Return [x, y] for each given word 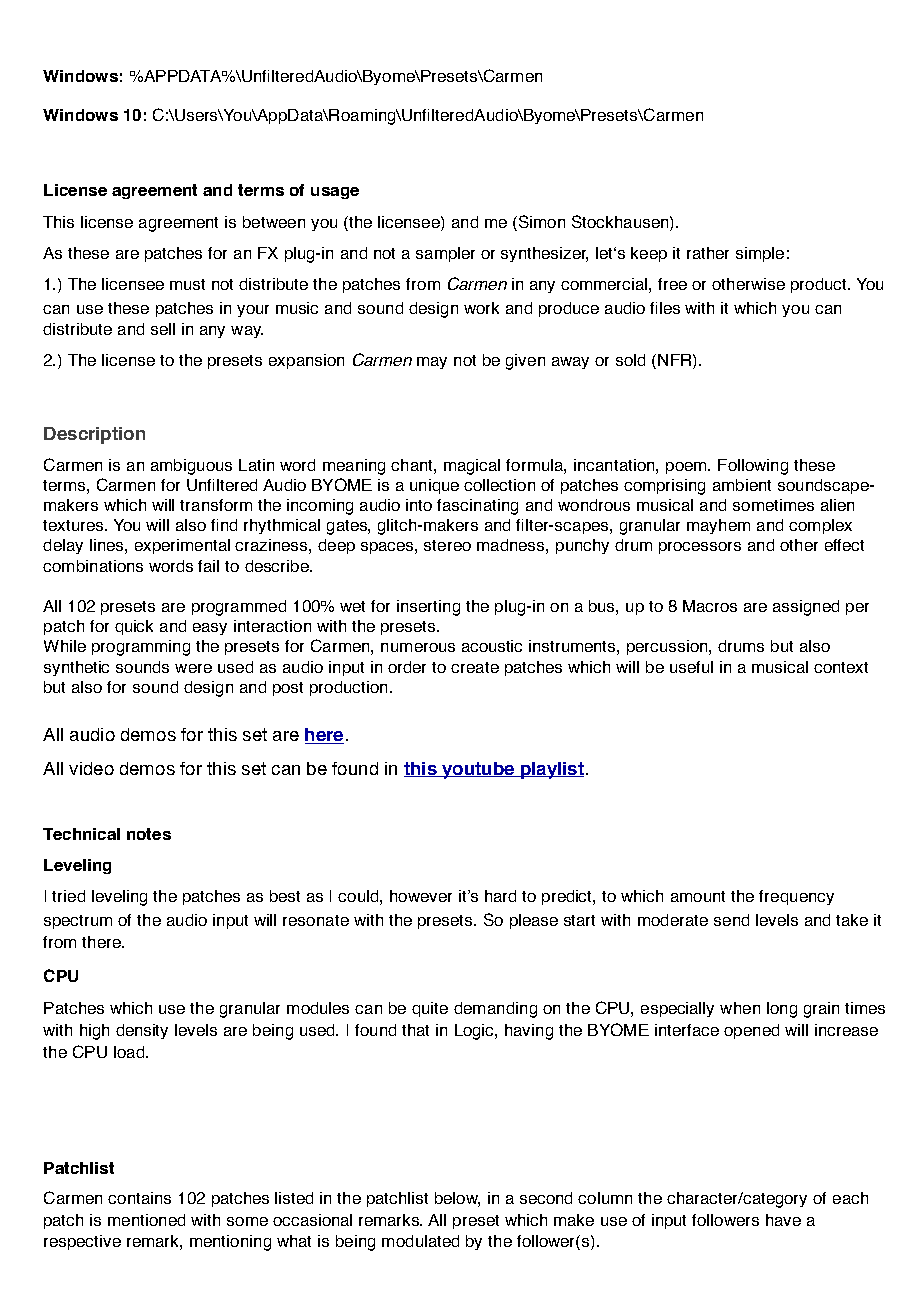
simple [760, 254]
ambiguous [191, 467]
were [193, 668]
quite [430, 1009]
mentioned [146, 1220]
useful [691, 667]
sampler [445, 254]
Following [753, 467]
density [142, 1031]
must [187, 284]
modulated [420, 1241]
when [740, 1008]
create [475, 667]
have [783, 1220]
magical [472, 467]
